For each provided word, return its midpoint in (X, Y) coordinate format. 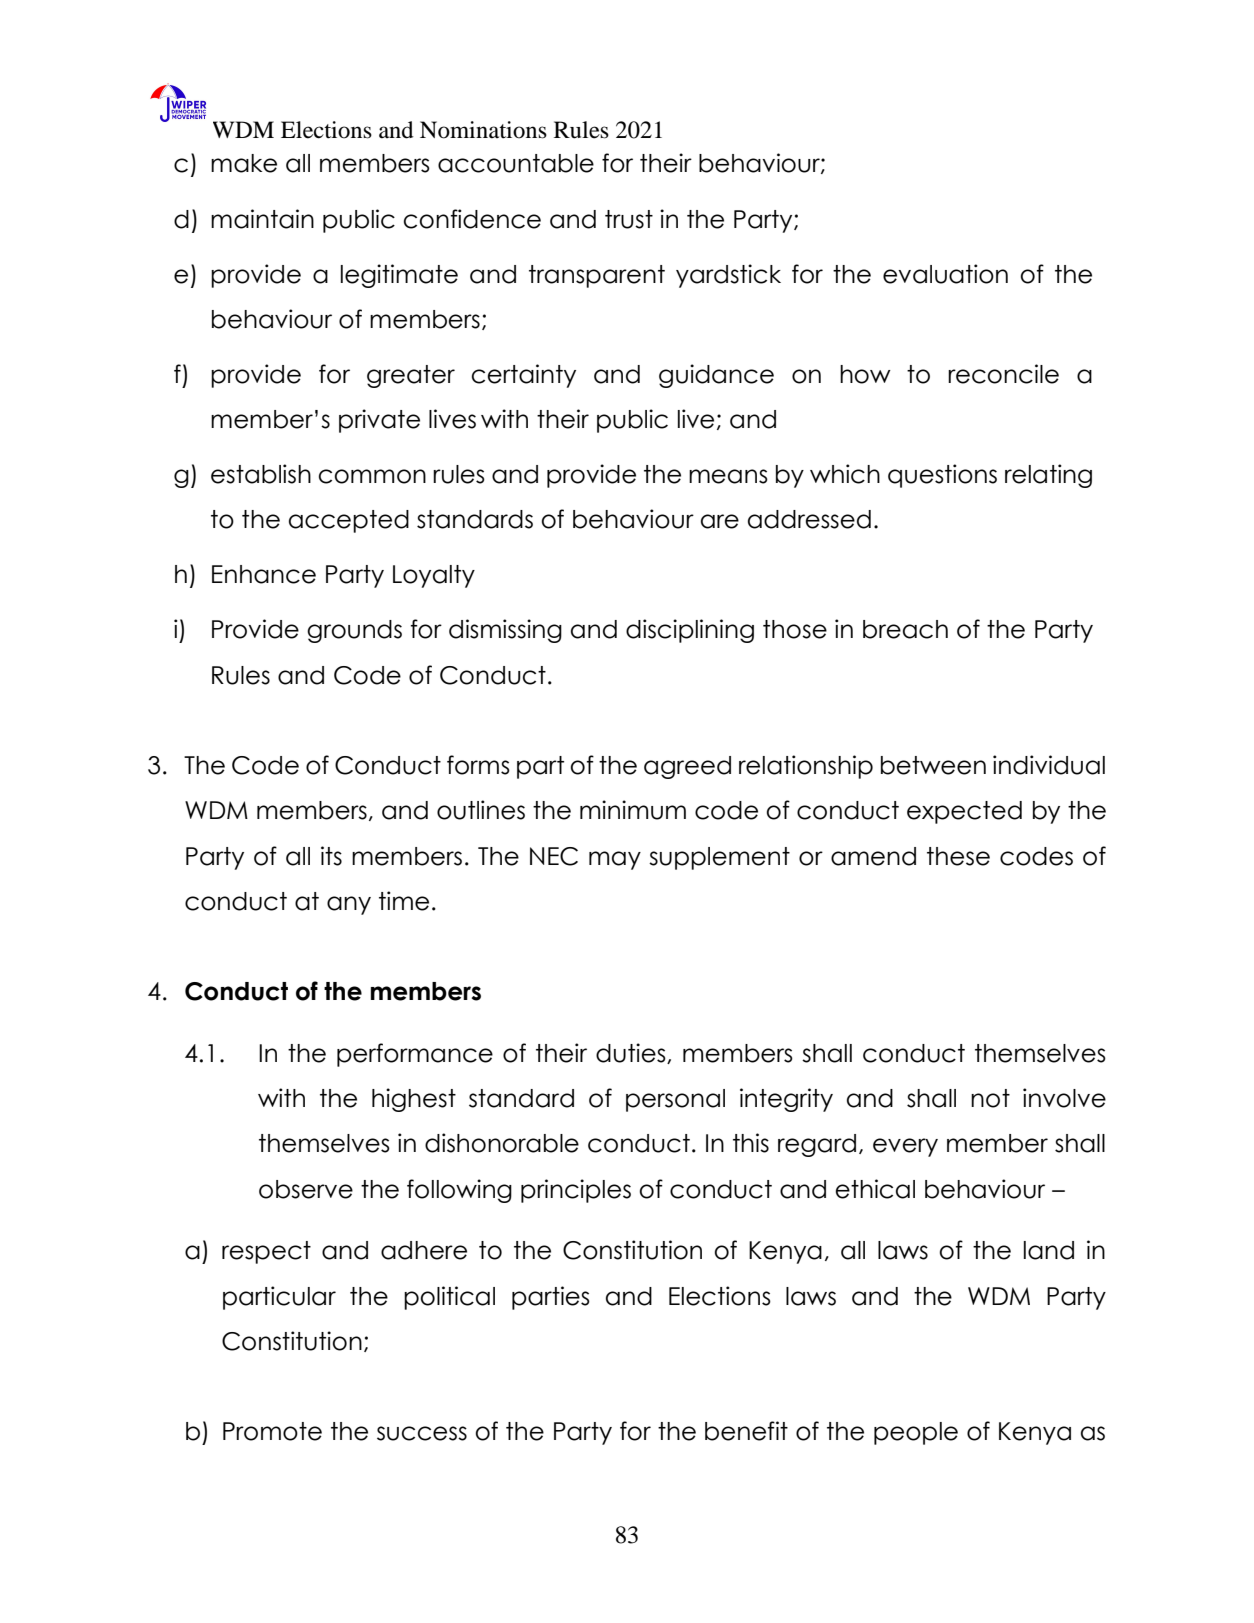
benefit (746, 1431)
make (244, 163)
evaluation (945, 274)
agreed (687, 767)
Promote (272, 1431)
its (331, 856)
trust (629, 219)
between (933, 765)
